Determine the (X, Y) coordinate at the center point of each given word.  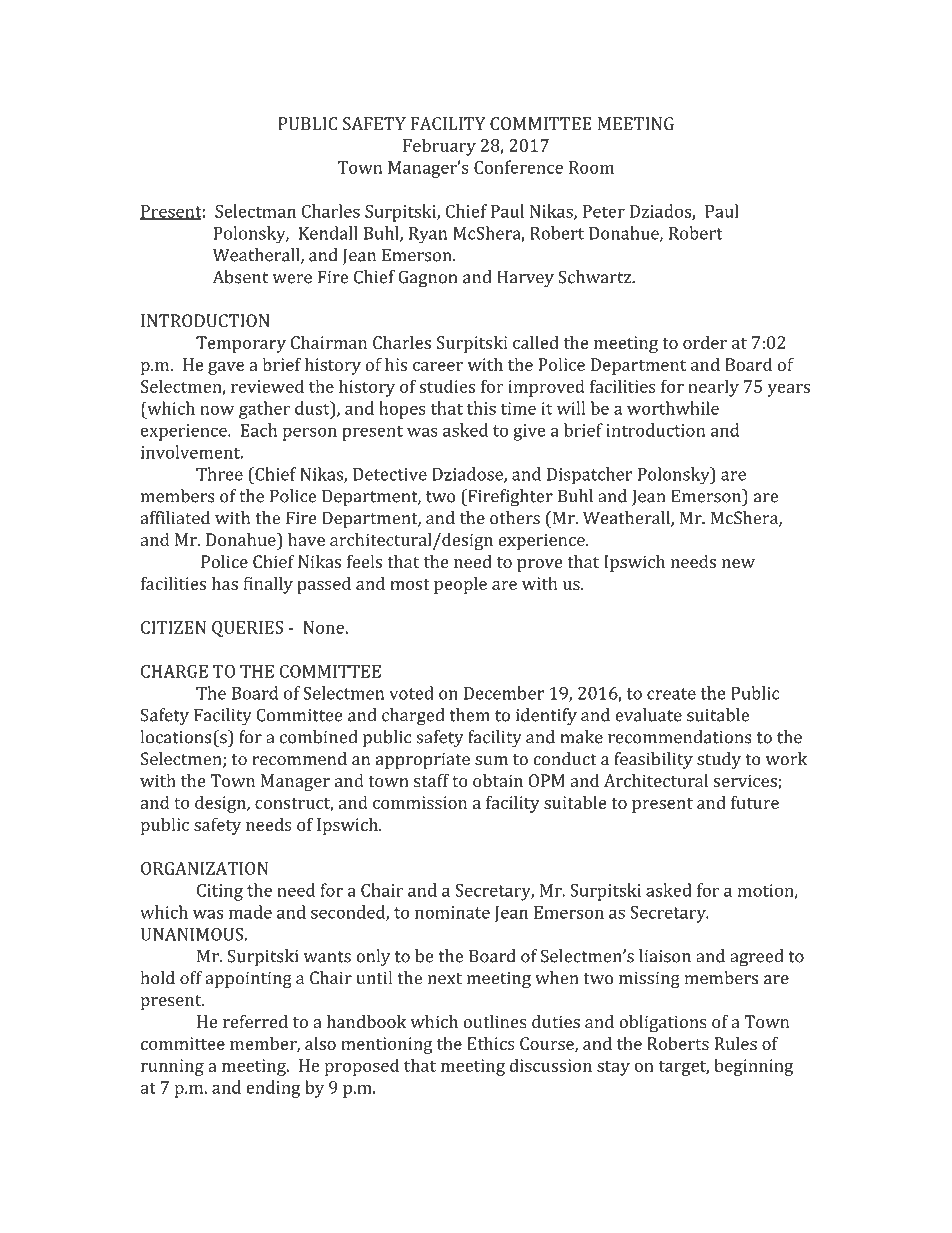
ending (273, 1089)
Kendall (328, 233)
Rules (735, 1043)
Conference (518, 167)
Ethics (491, 1043)
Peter (604, 211)
